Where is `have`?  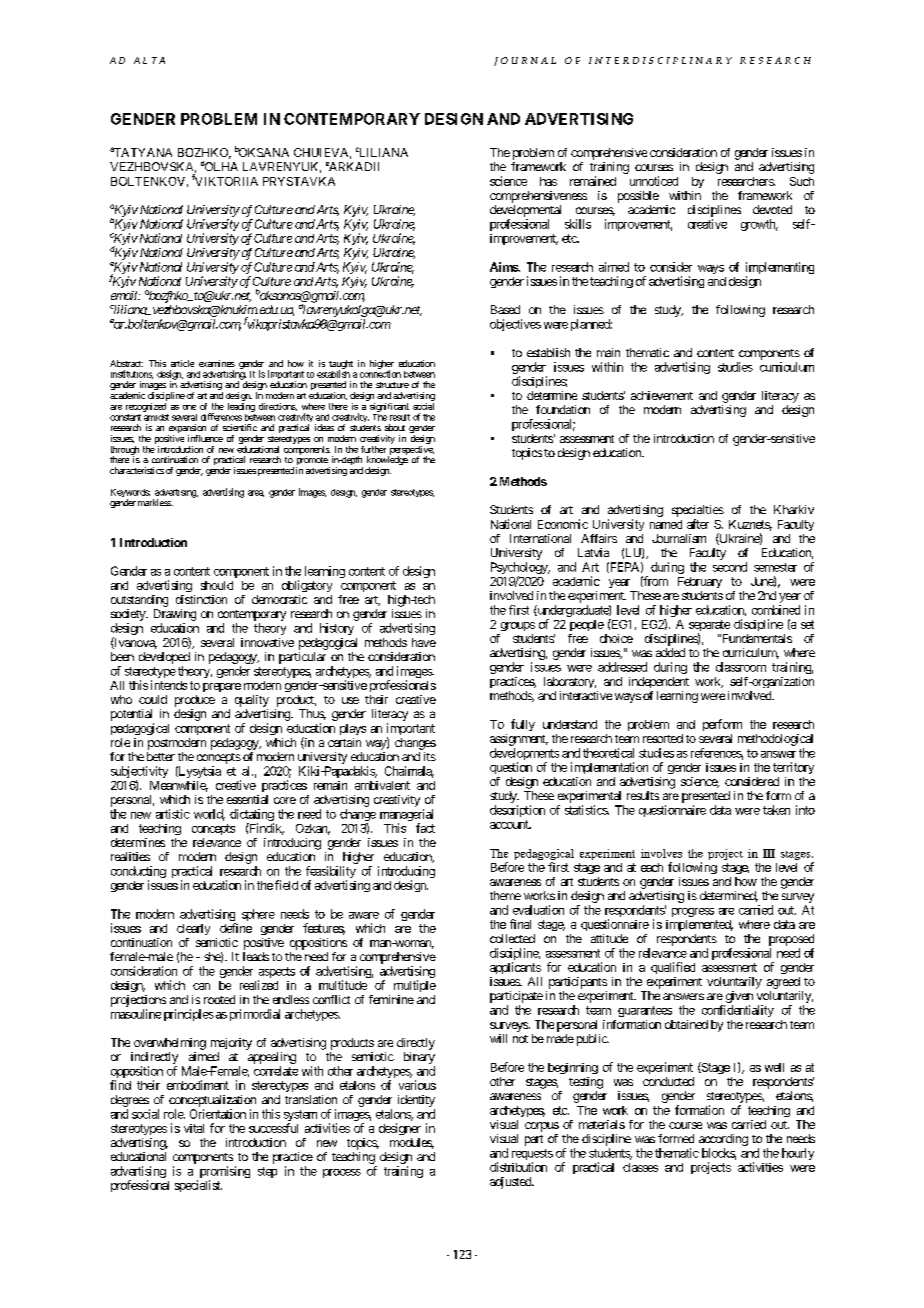 have is located at coordinates (424, 642).
